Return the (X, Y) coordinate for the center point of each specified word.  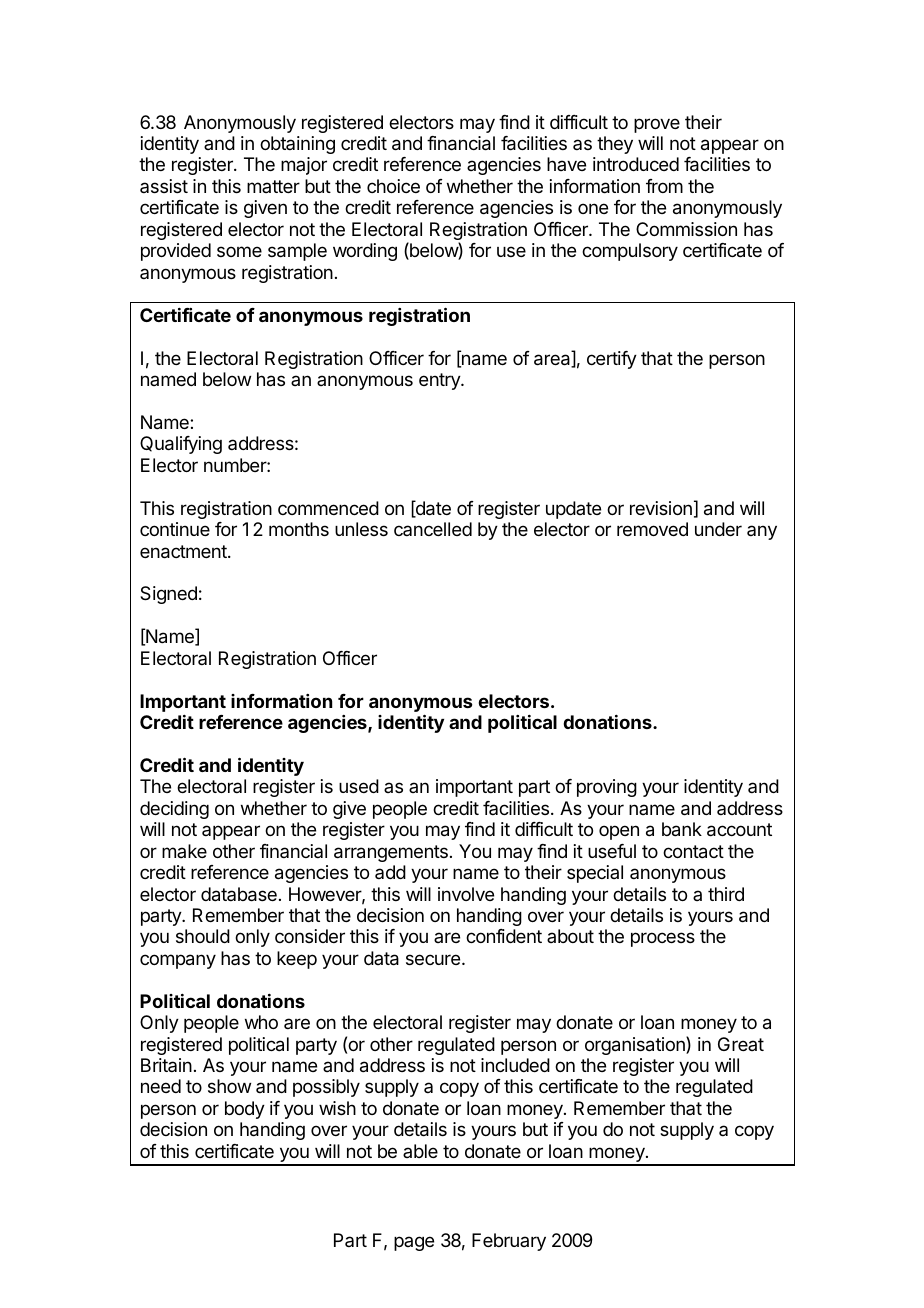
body (245, 1110)
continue (175, 529)
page (414, 1243)
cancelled (433, 529)
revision (661, 508)
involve (466, 894)
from (664, 186)
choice (393, 186)
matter (273, 186)
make (184, 851)
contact (693, 852)
